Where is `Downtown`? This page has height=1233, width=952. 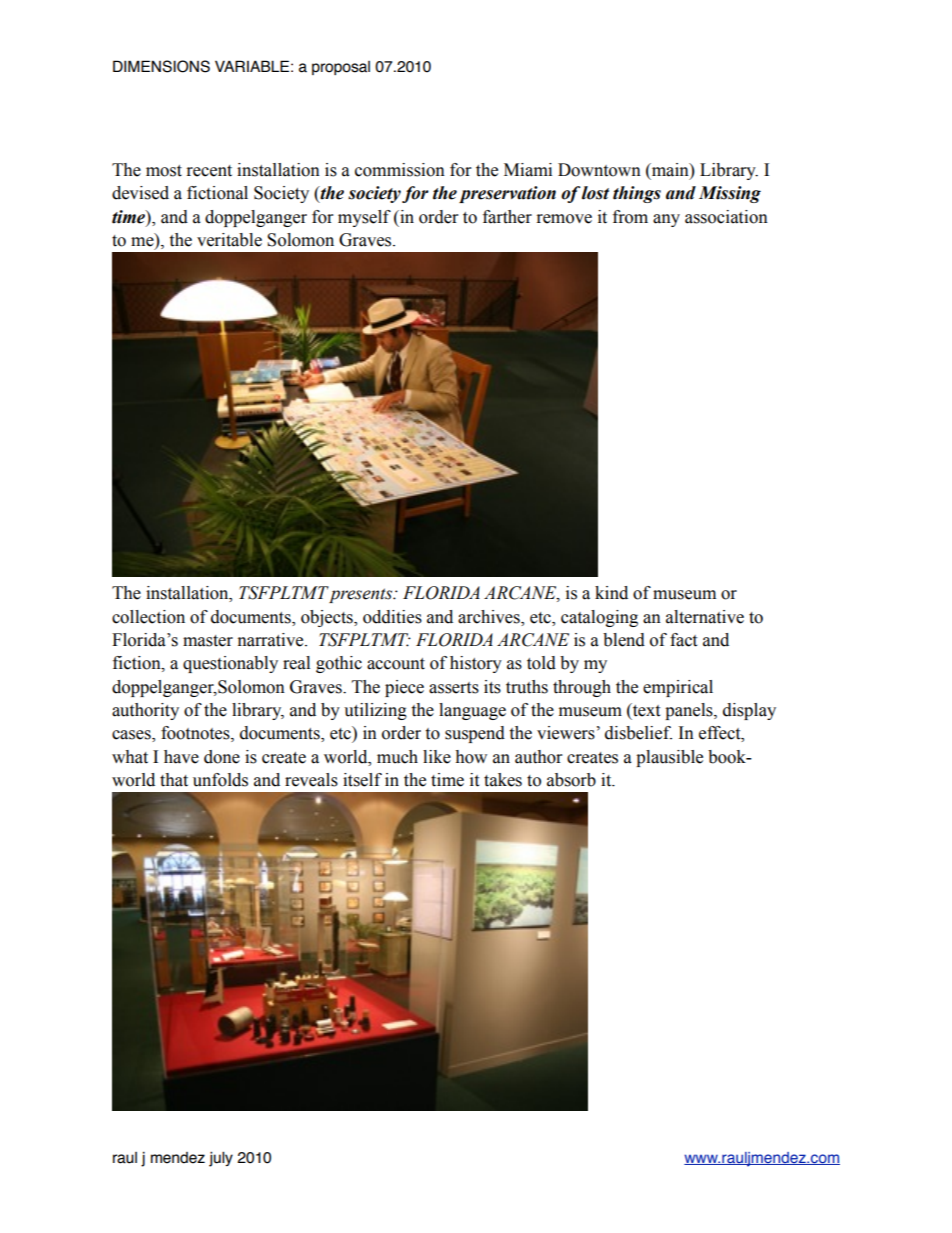 Downtown is located at coordinates (599, 170).
